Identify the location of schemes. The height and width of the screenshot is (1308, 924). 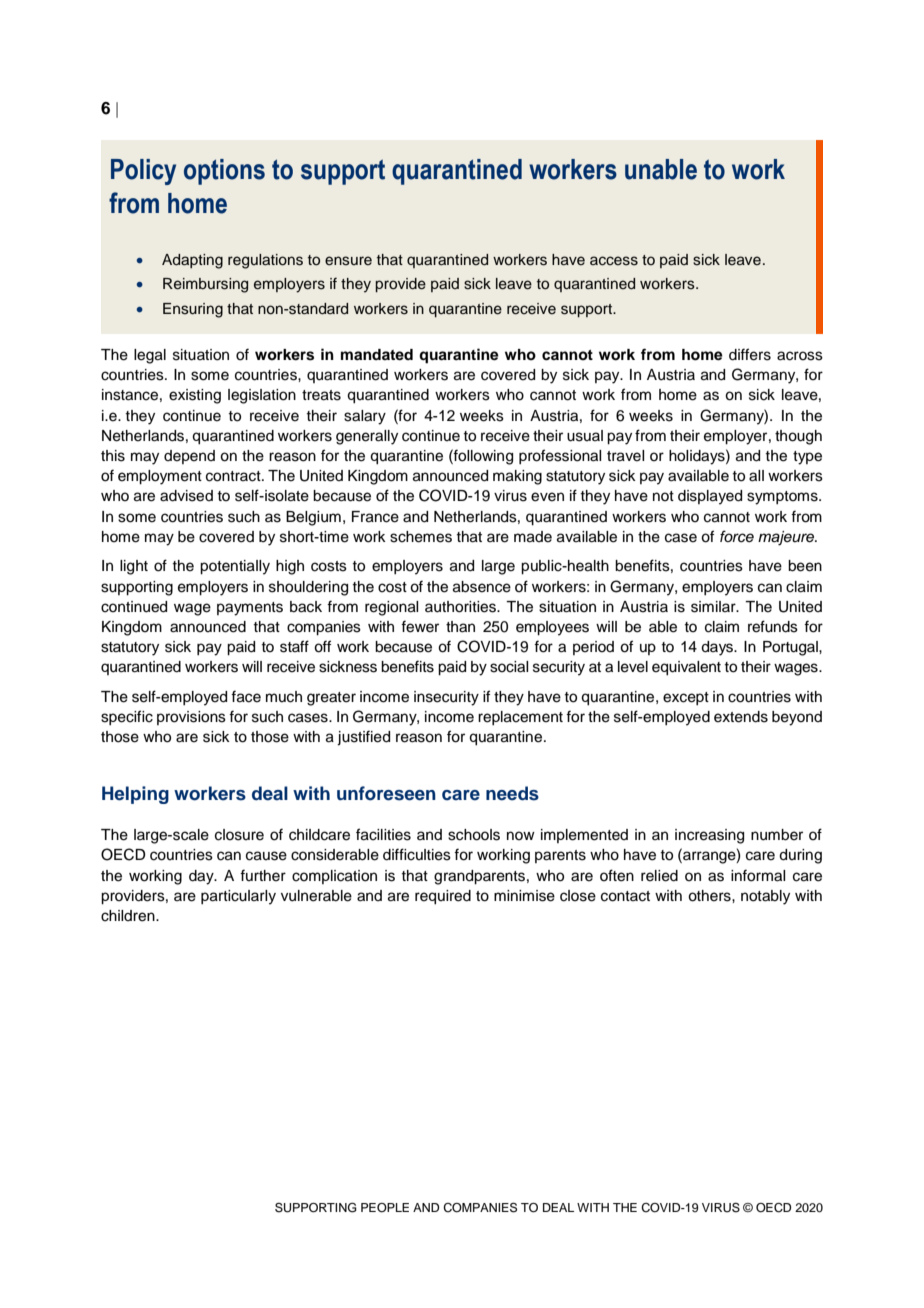
(421, 537).
